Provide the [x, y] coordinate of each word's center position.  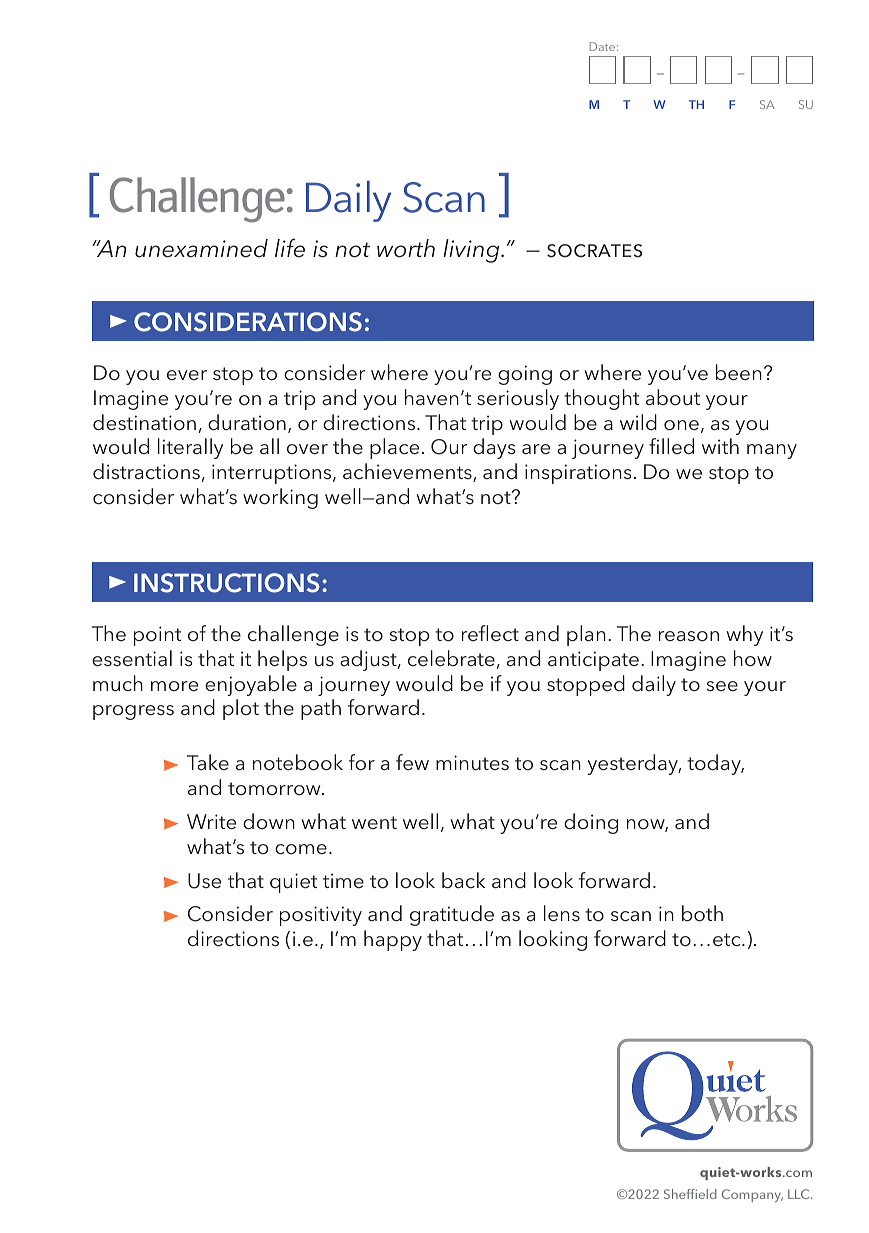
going [525, 375]
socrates [594, 251]
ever [187, 375]
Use [204, 881]
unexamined [201, 248]
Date [602, 46]
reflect [490, 633]
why [744, 635]
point [157, 636]
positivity [321, 916]
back [463, 880]
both [702, 913]
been [739, 372]
